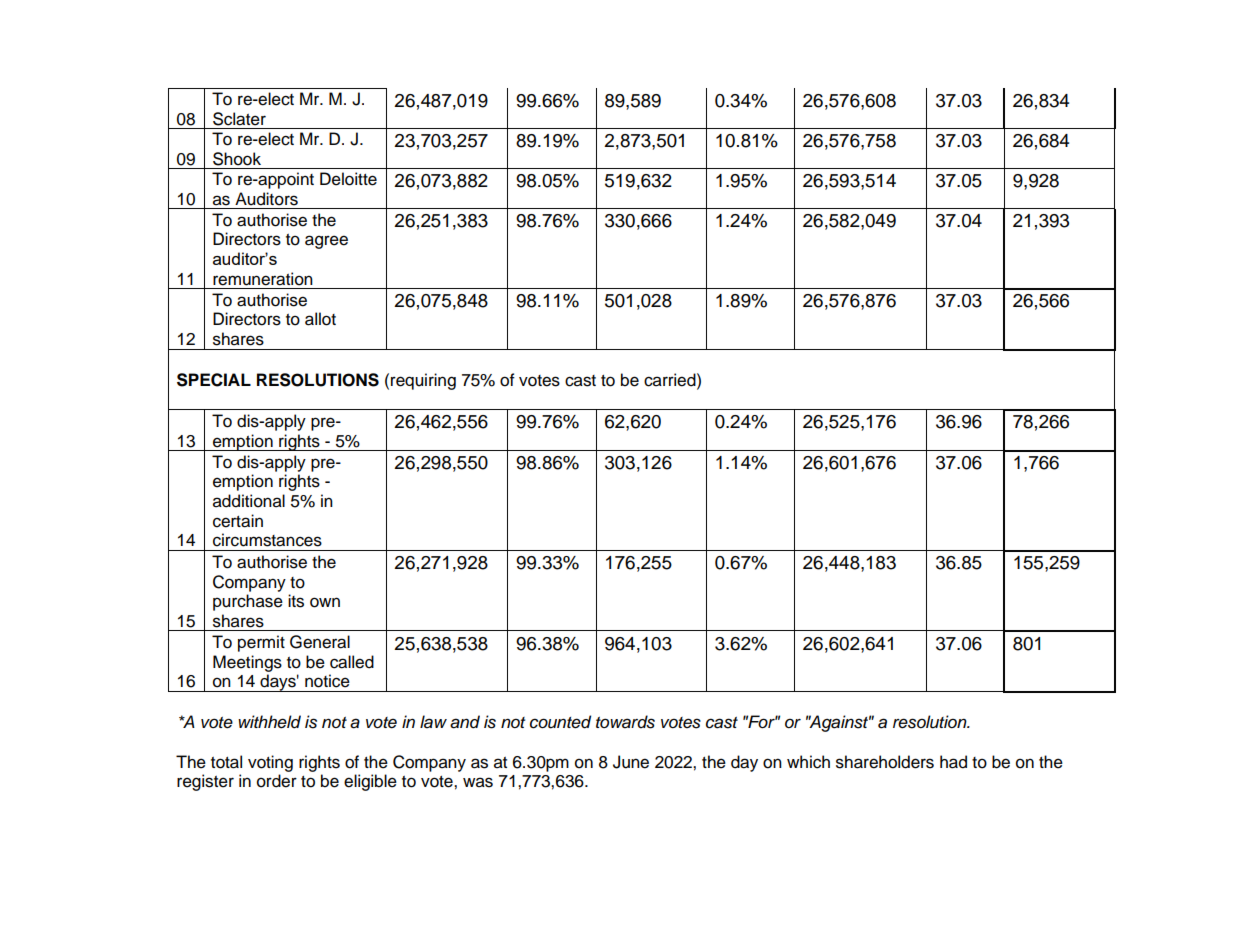  Describe the element at coordinates (270, 763) in the screenshot. I see `voting` at that location.
